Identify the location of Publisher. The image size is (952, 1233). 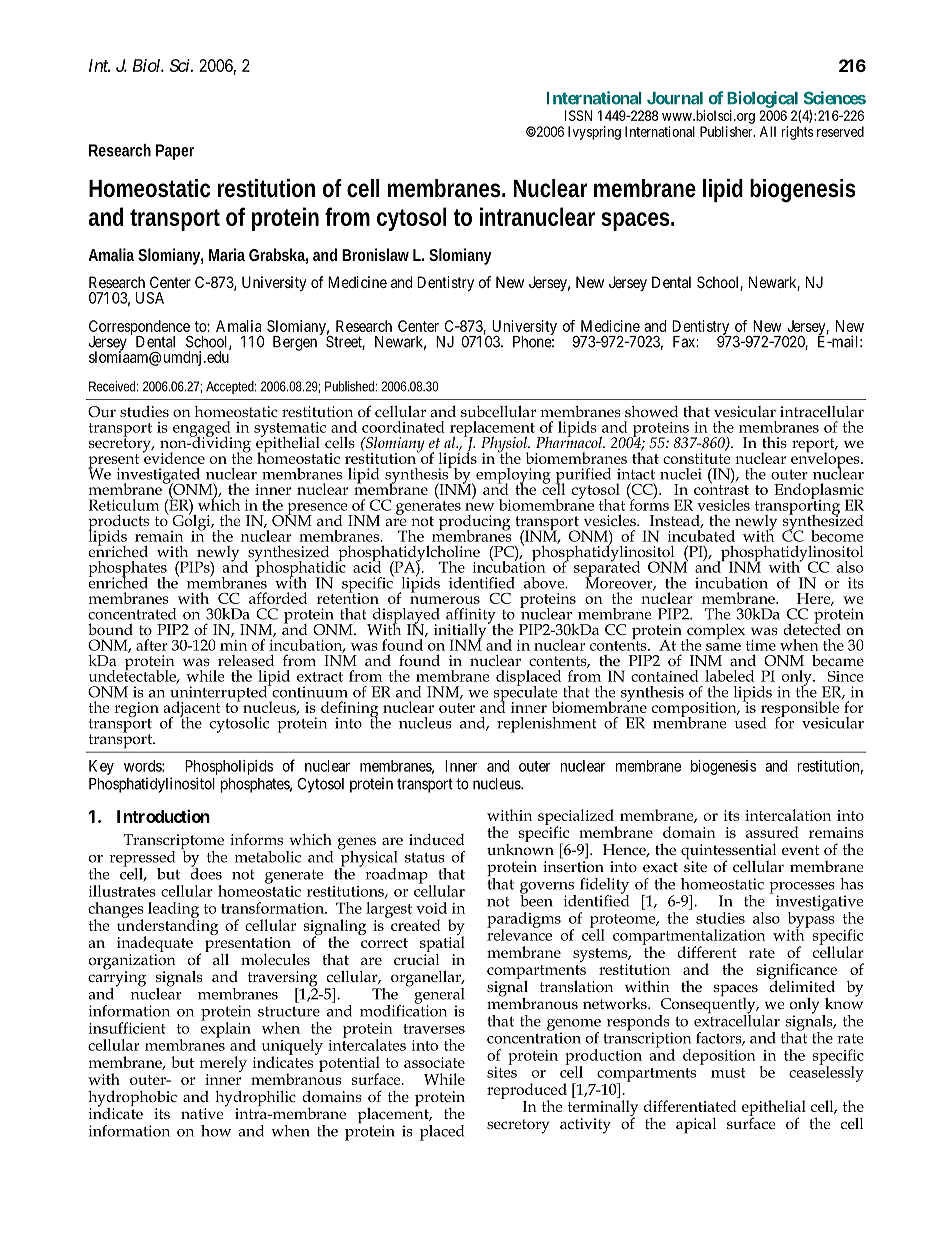
(727, 131).
